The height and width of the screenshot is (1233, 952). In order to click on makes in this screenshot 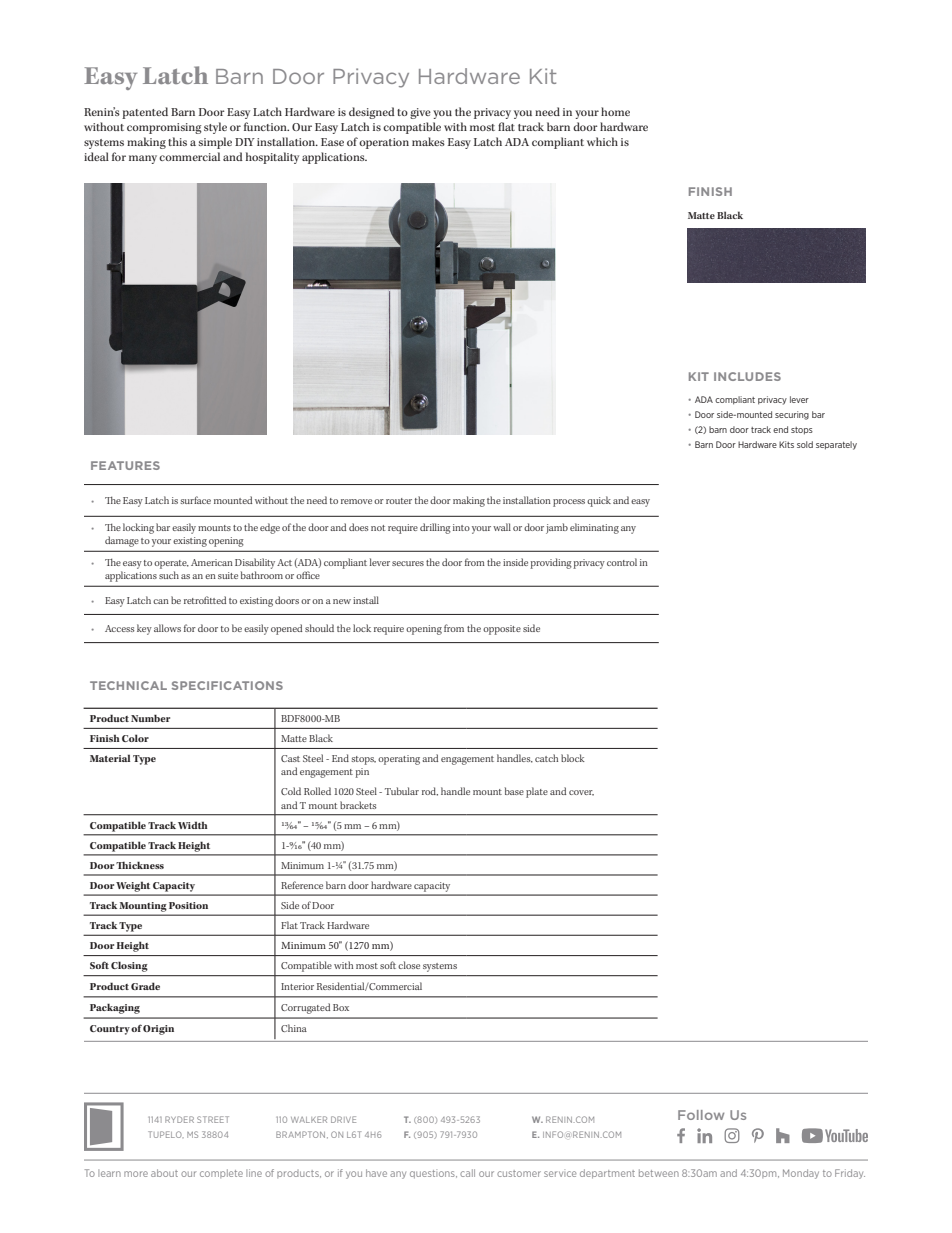, I will do `click(428, 141)`.
